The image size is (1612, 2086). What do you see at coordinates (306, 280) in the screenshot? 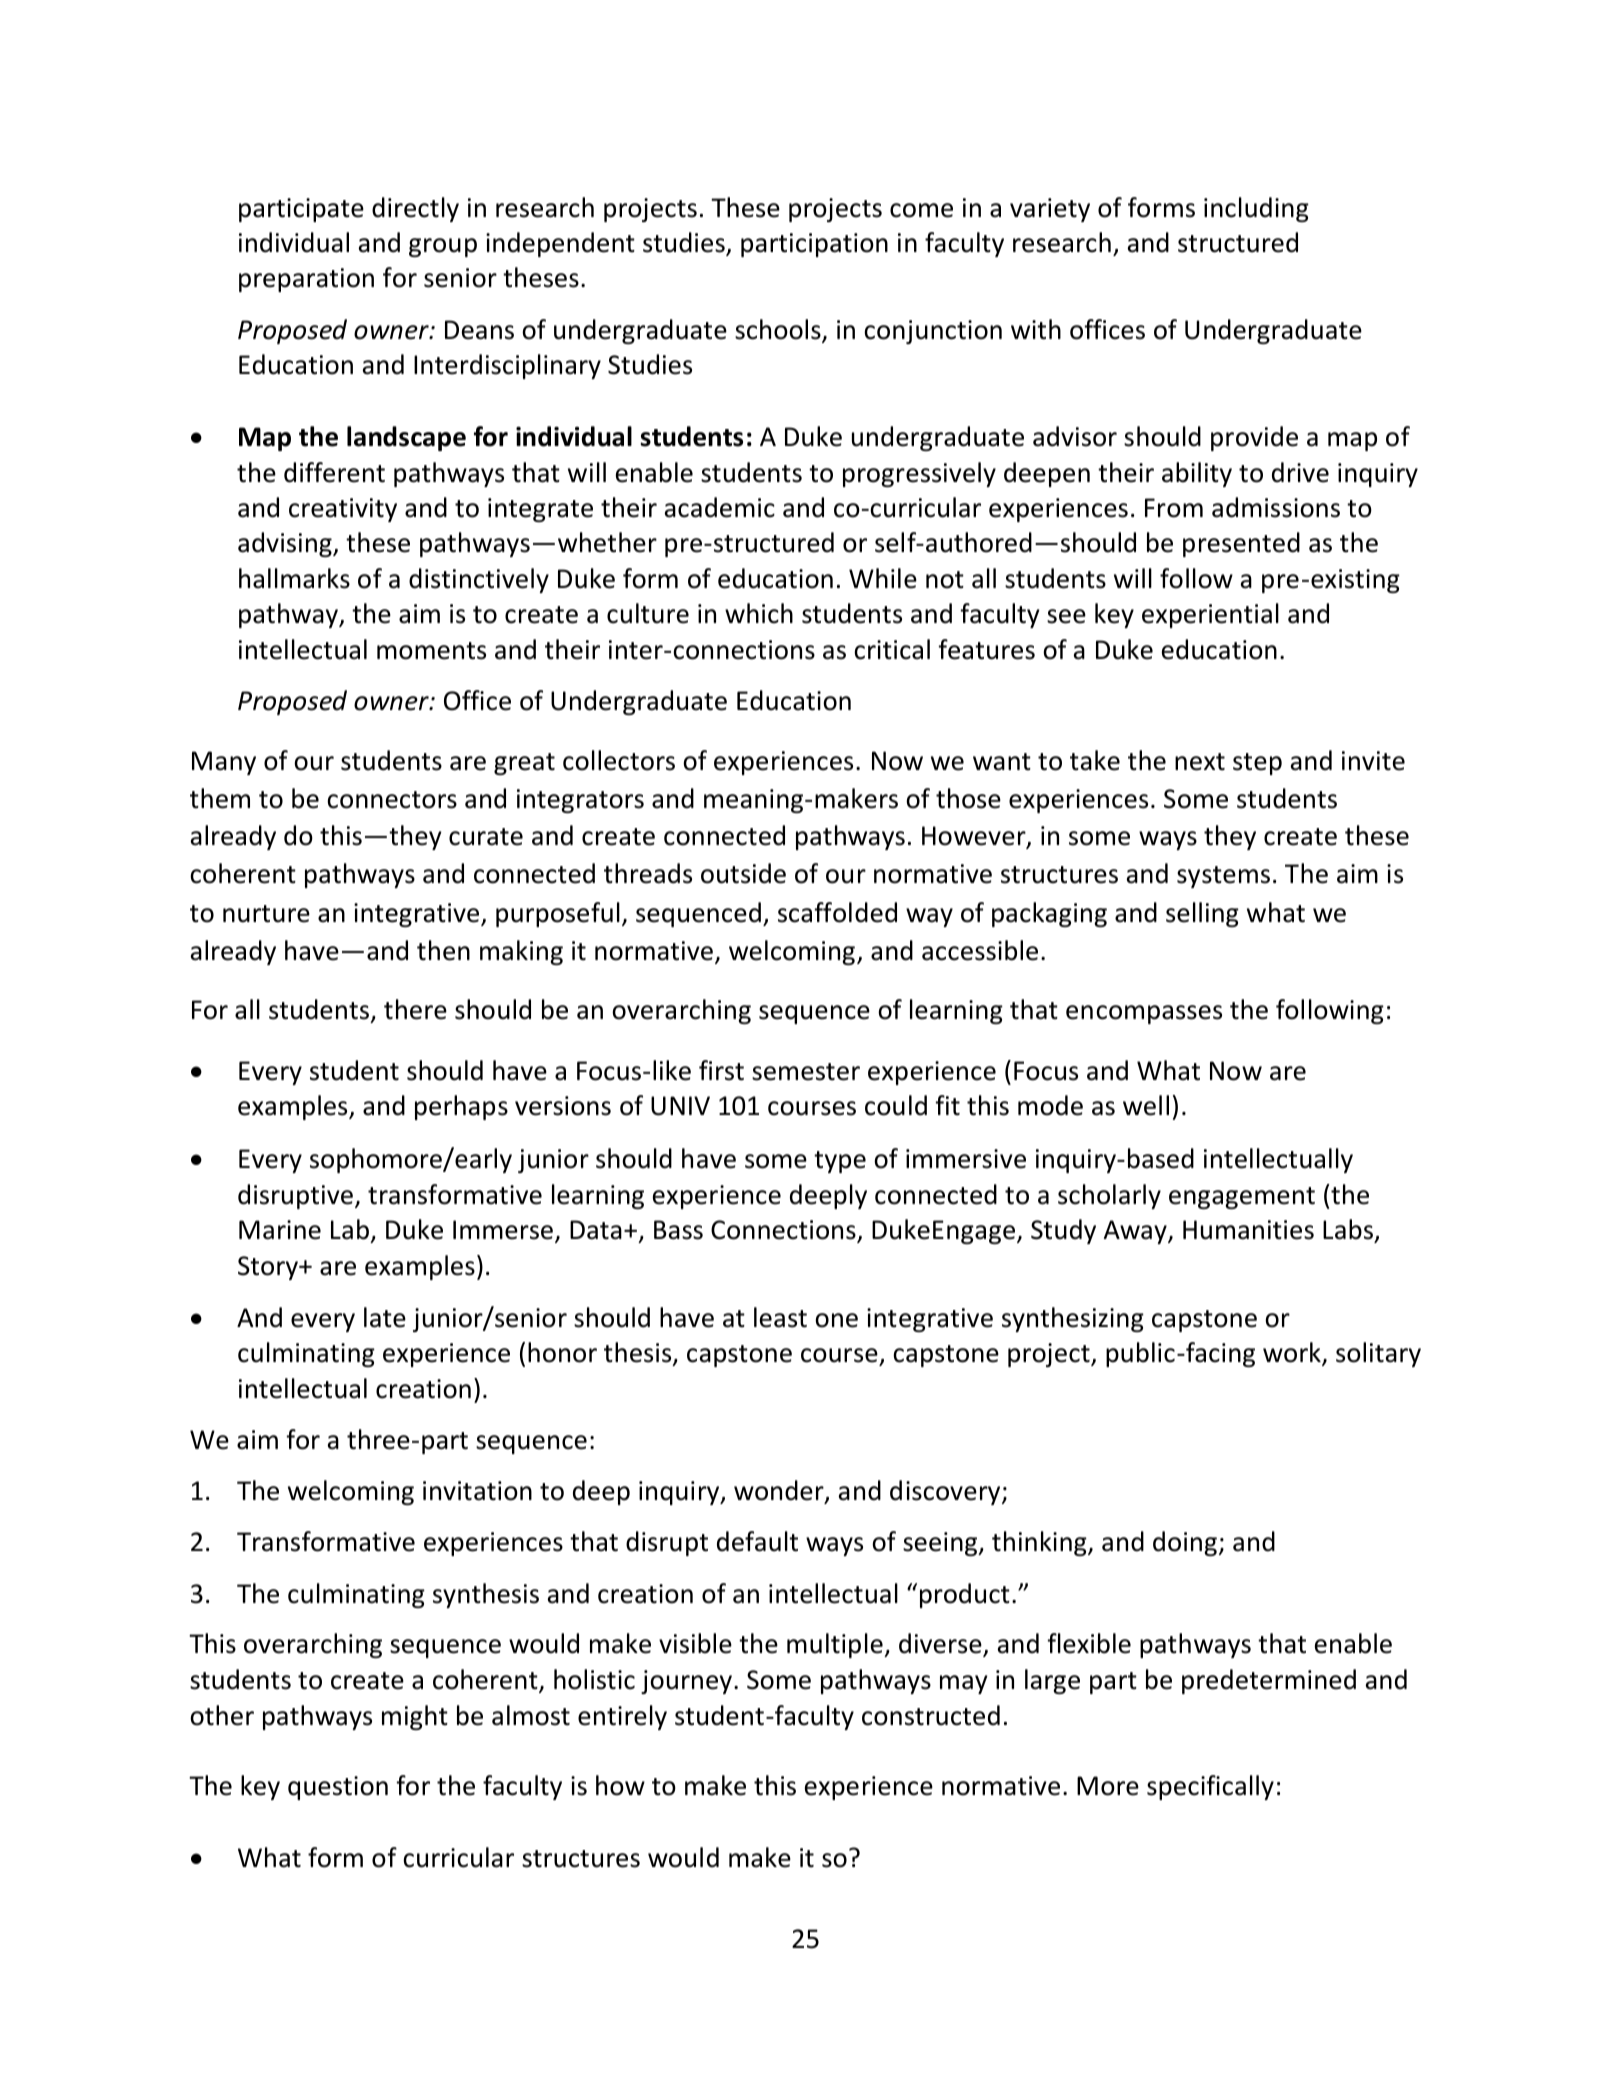
I see `preparation` at bounding box center [306, 280].
